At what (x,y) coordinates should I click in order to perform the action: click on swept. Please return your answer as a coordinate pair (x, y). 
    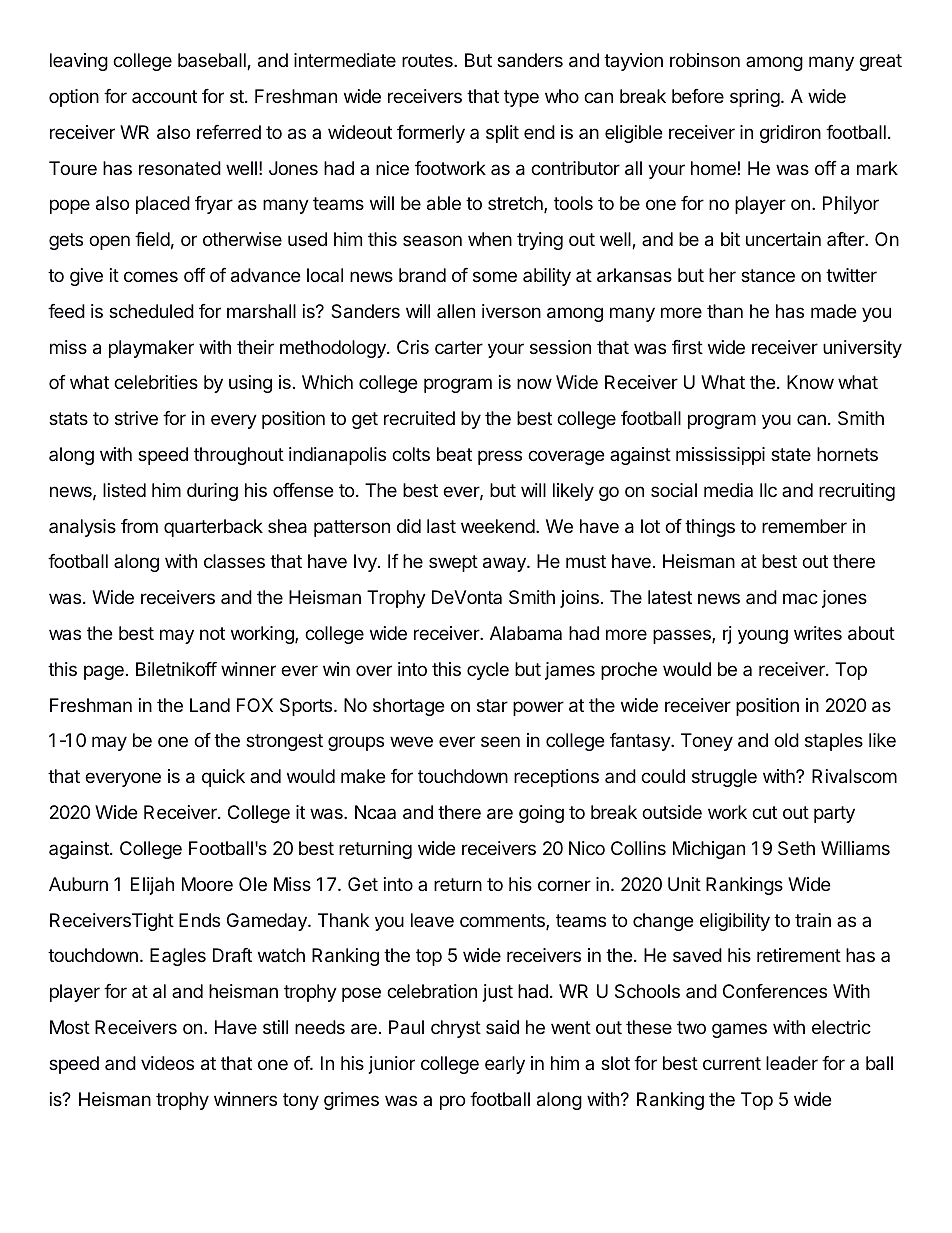
    Looking at the image, I should click on (453, 563).
